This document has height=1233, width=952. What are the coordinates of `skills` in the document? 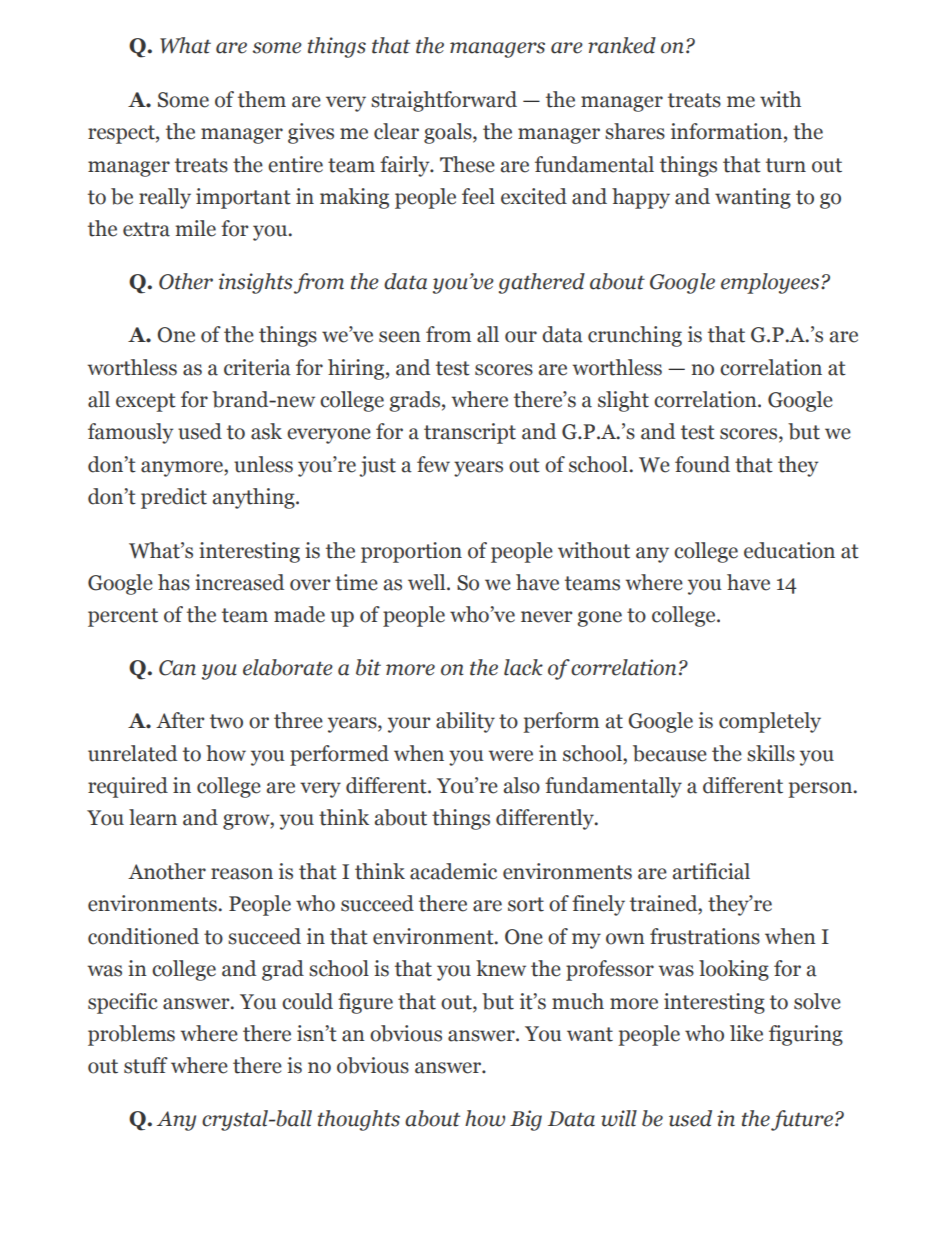 It's located at (771, 753).
